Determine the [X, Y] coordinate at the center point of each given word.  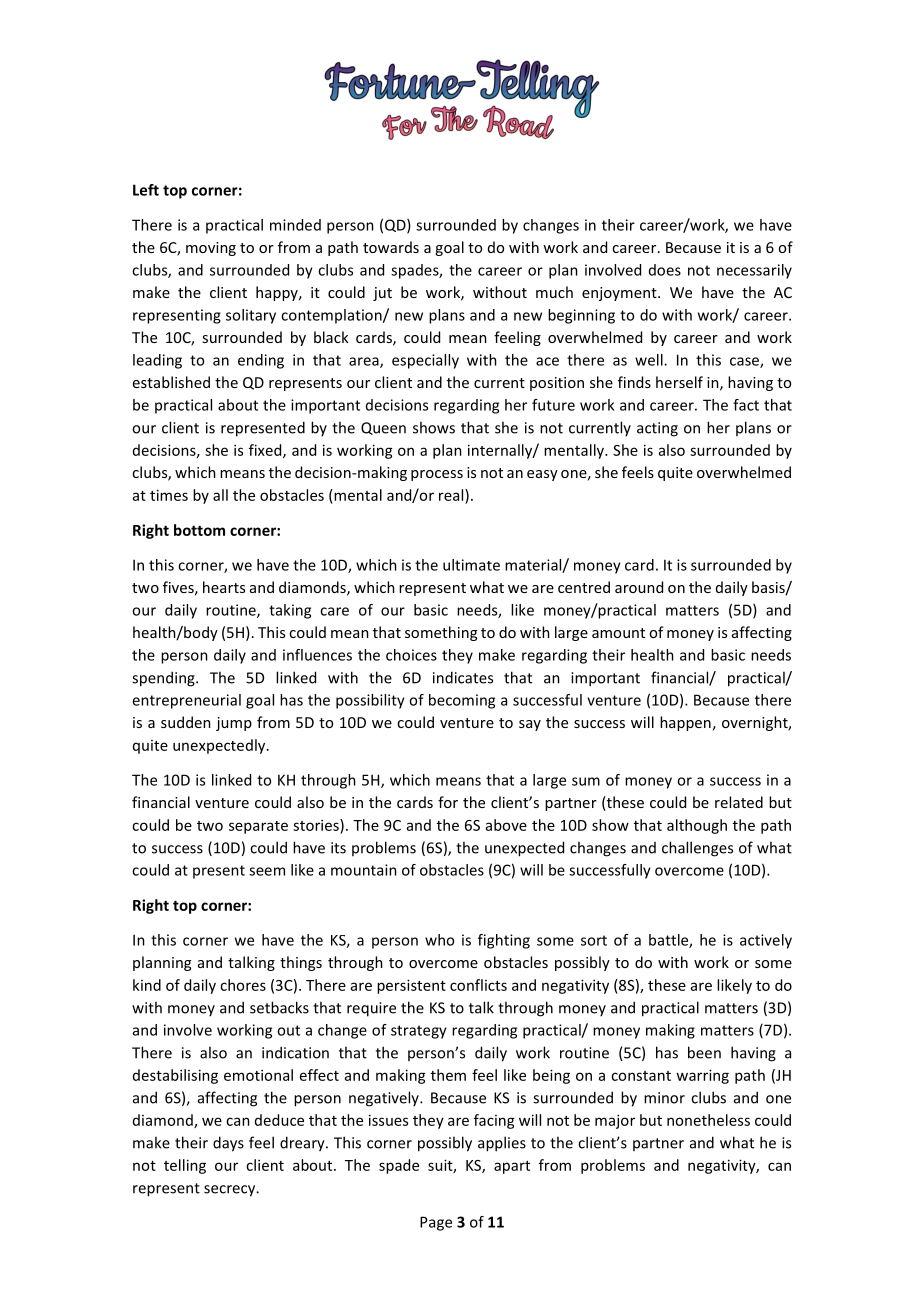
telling [185, 1166]
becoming [462, 701]
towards [391, 247]
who [439, 940]
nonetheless [708, 1120]
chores [243, 985]
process [437, 475]
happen [685, 723]
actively [766, 941]
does [665, 270]
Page [436, 1223]
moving [211, 249]
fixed [266, 451]
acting [657, 429]
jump [234, 724]
